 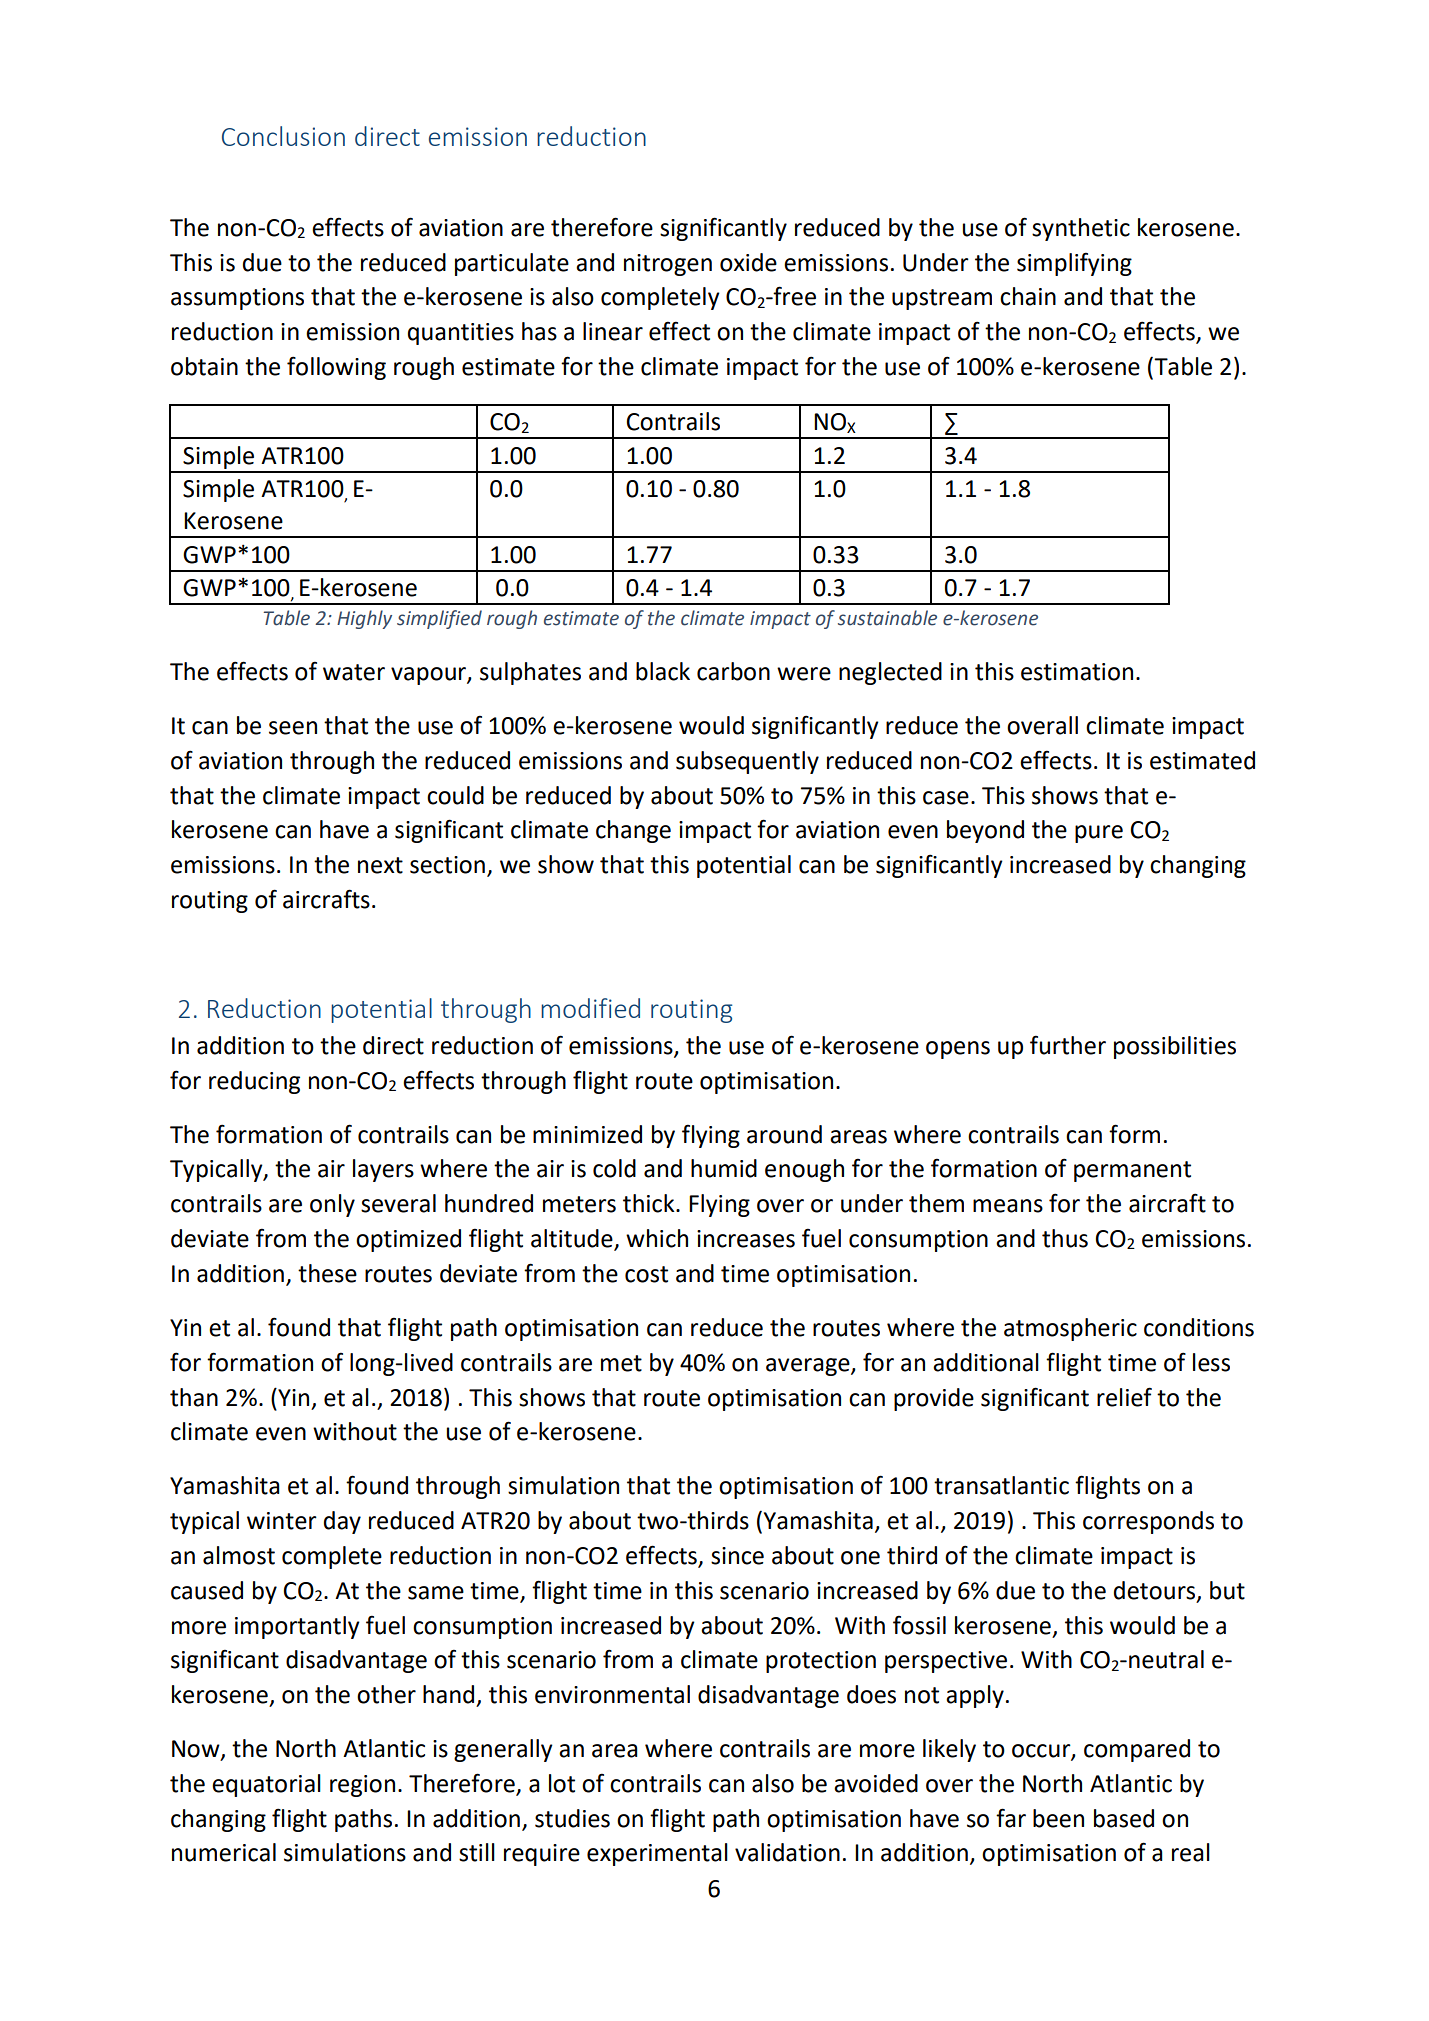 What do you see at coordinates (590, 1008) in the screenshot?
I see `modified` at bounding box center [590, 1008].
